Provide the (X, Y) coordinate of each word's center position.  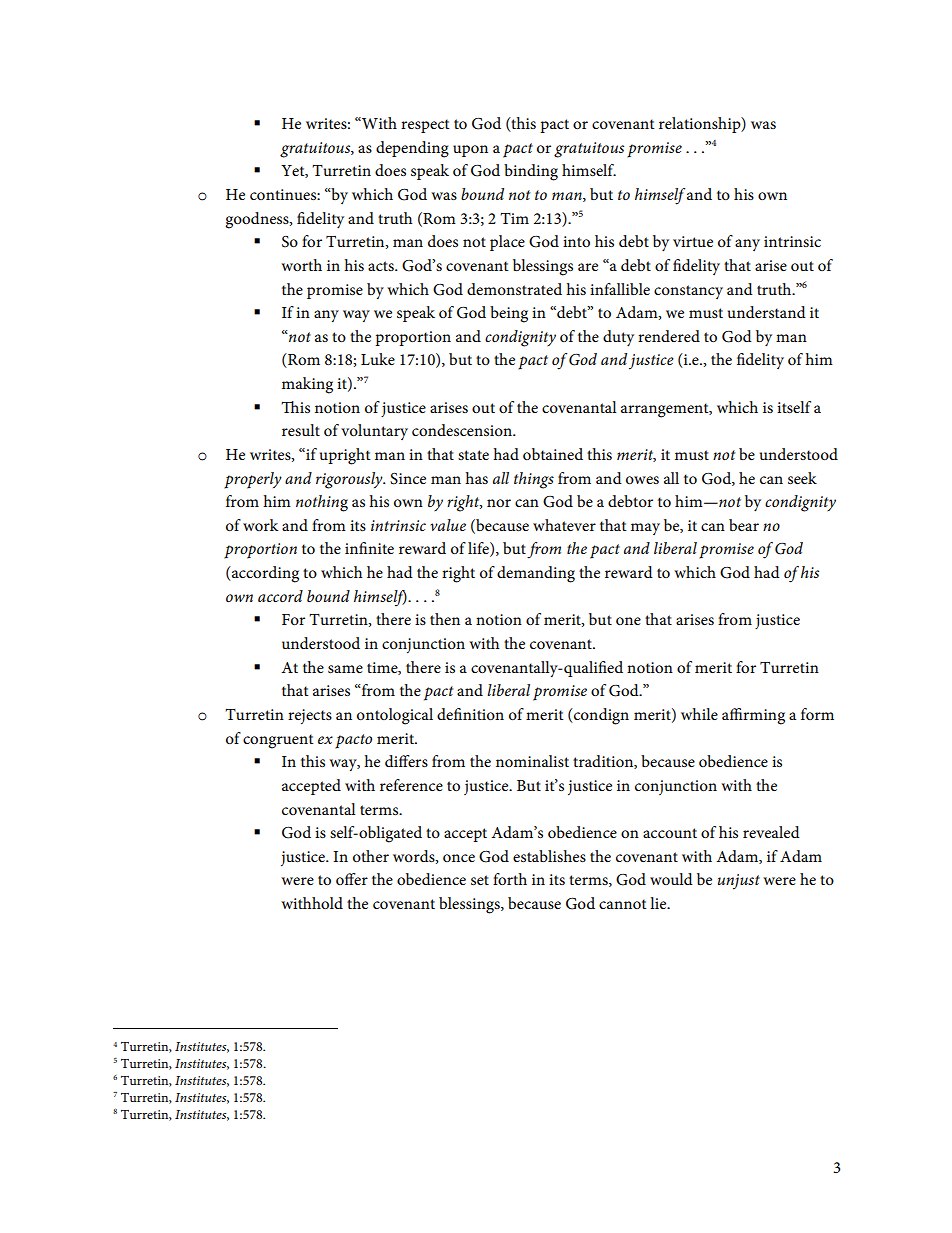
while (699, 714)
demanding (536, 574)
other (371, 856)
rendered (669, 336)
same (345, 669)
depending (412, 149)
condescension (463, 430)
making (307, 385)
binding (531, 172)
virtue (693, 241)
